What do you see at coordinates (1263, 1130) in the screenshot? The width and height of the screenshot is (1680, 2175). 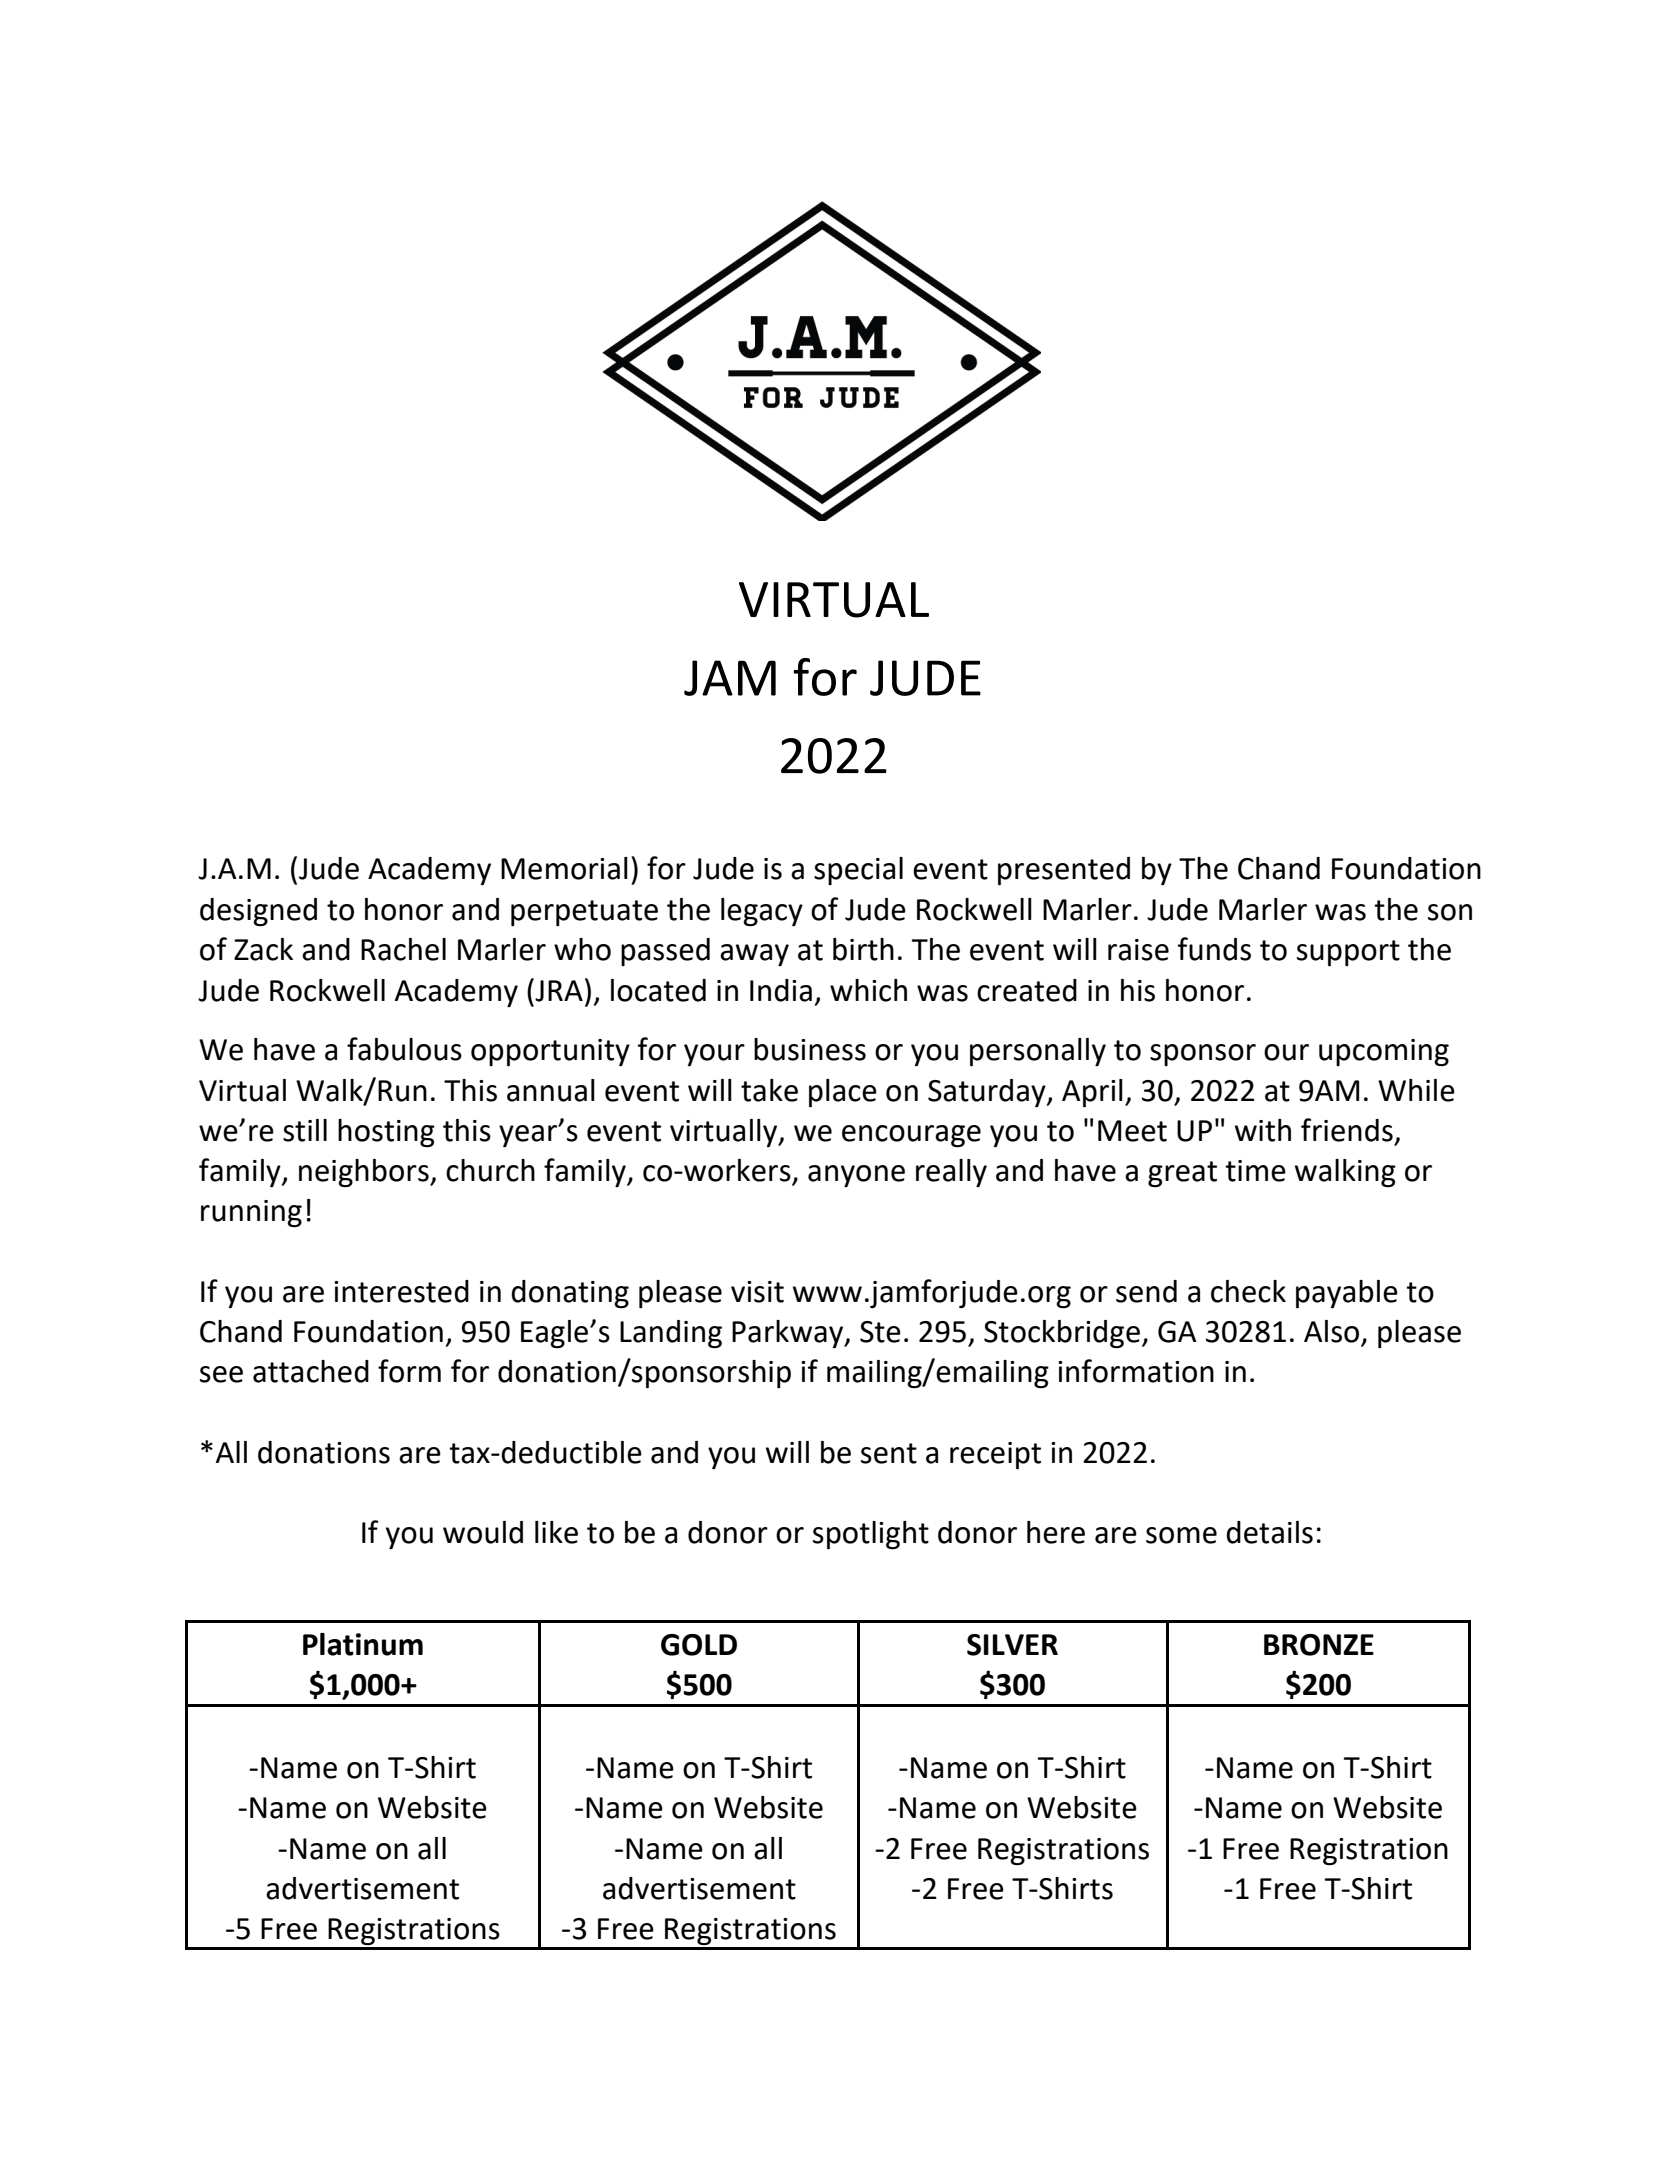 I see `with` at bounding box center [1263, 1130].
